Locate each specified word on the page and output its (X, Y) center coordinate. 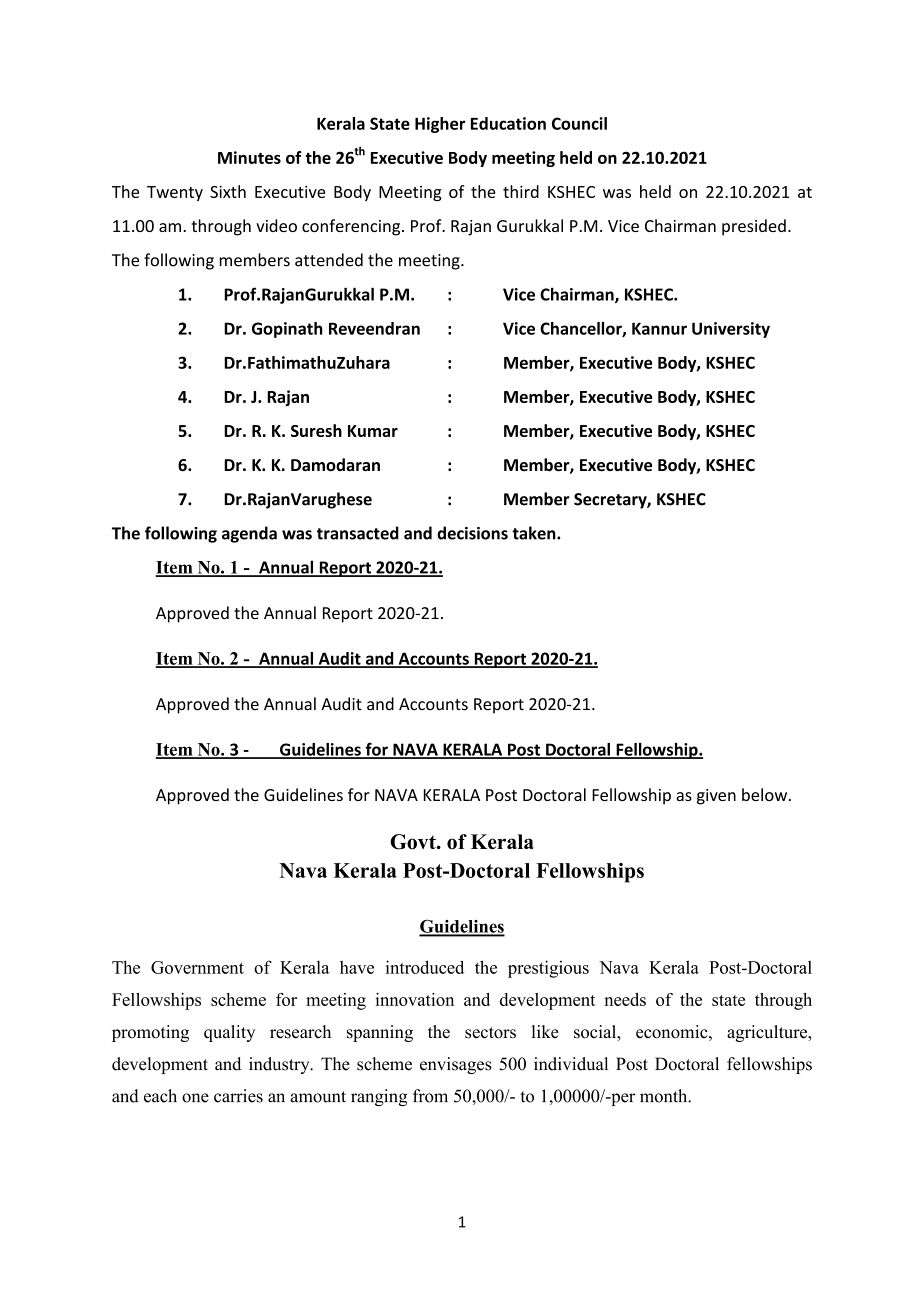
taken (535, 533)
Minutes (249, 157)
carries (238, 1096)
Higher (440, 125)
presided (754, 227)
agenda (249, 534)
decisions (472, 533)
